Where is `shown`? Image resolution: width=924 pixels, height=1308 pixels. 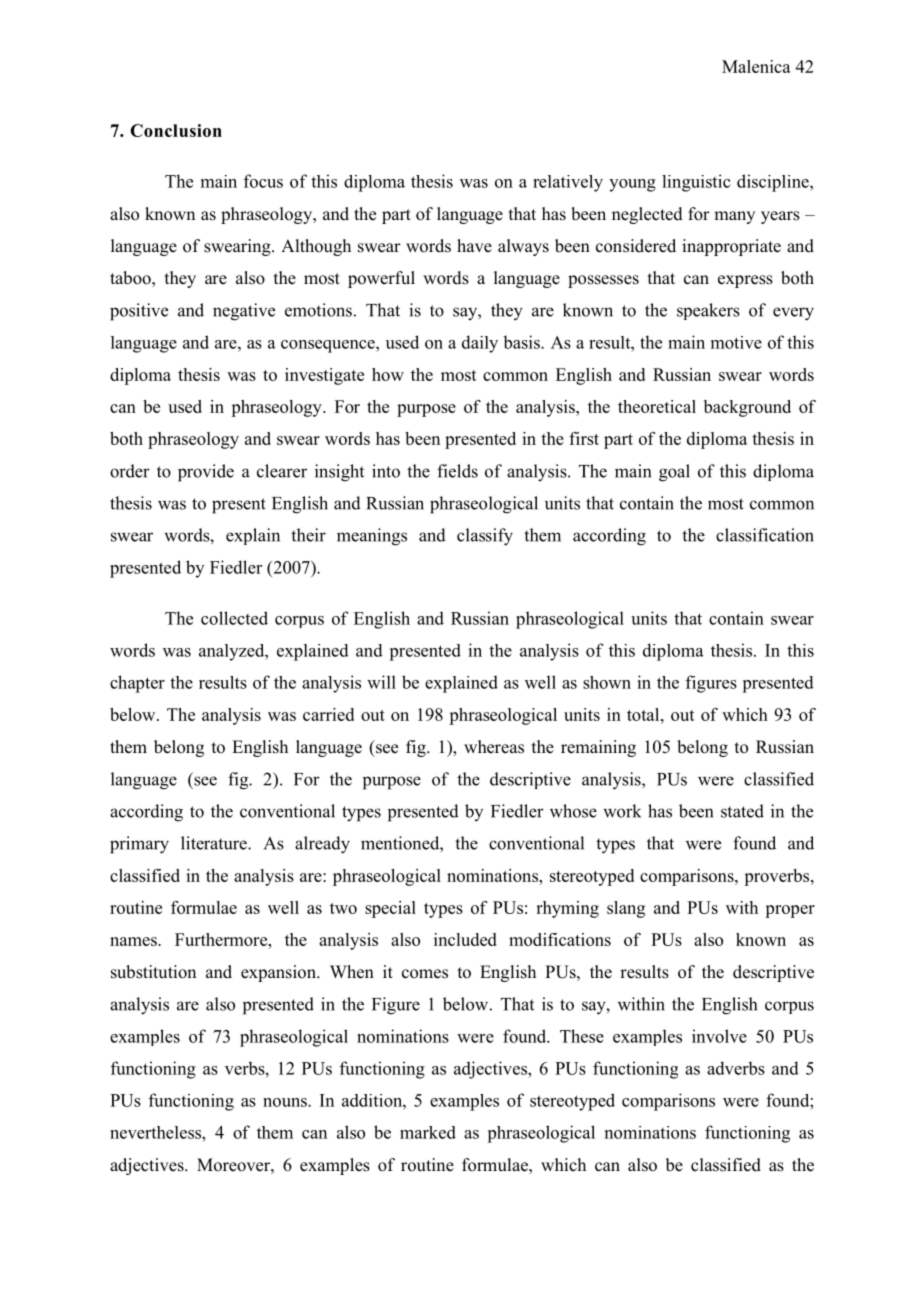
shown is located at coordinates (607, 682).
